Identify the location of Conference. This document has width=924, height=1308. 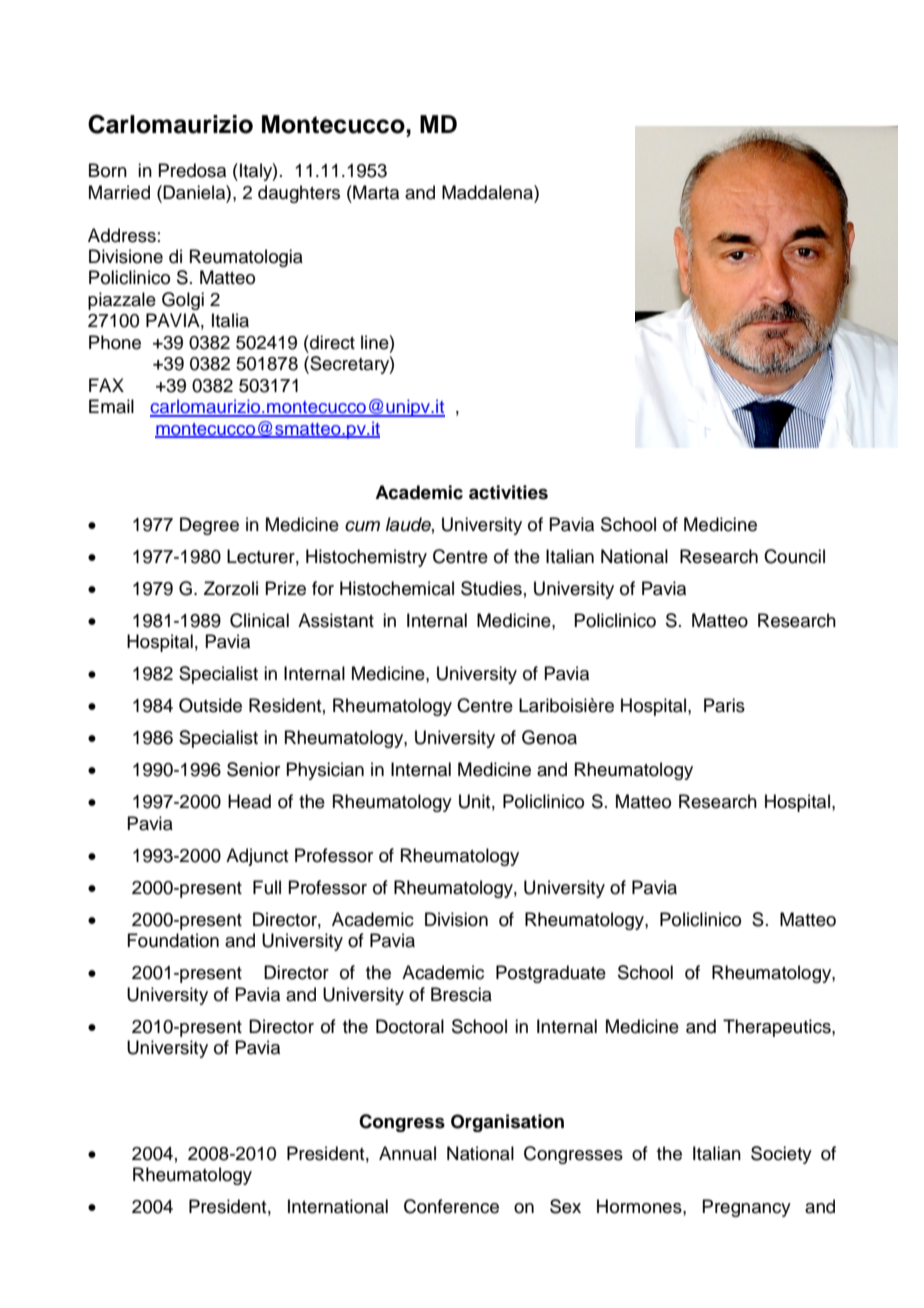
(451, 1206).
